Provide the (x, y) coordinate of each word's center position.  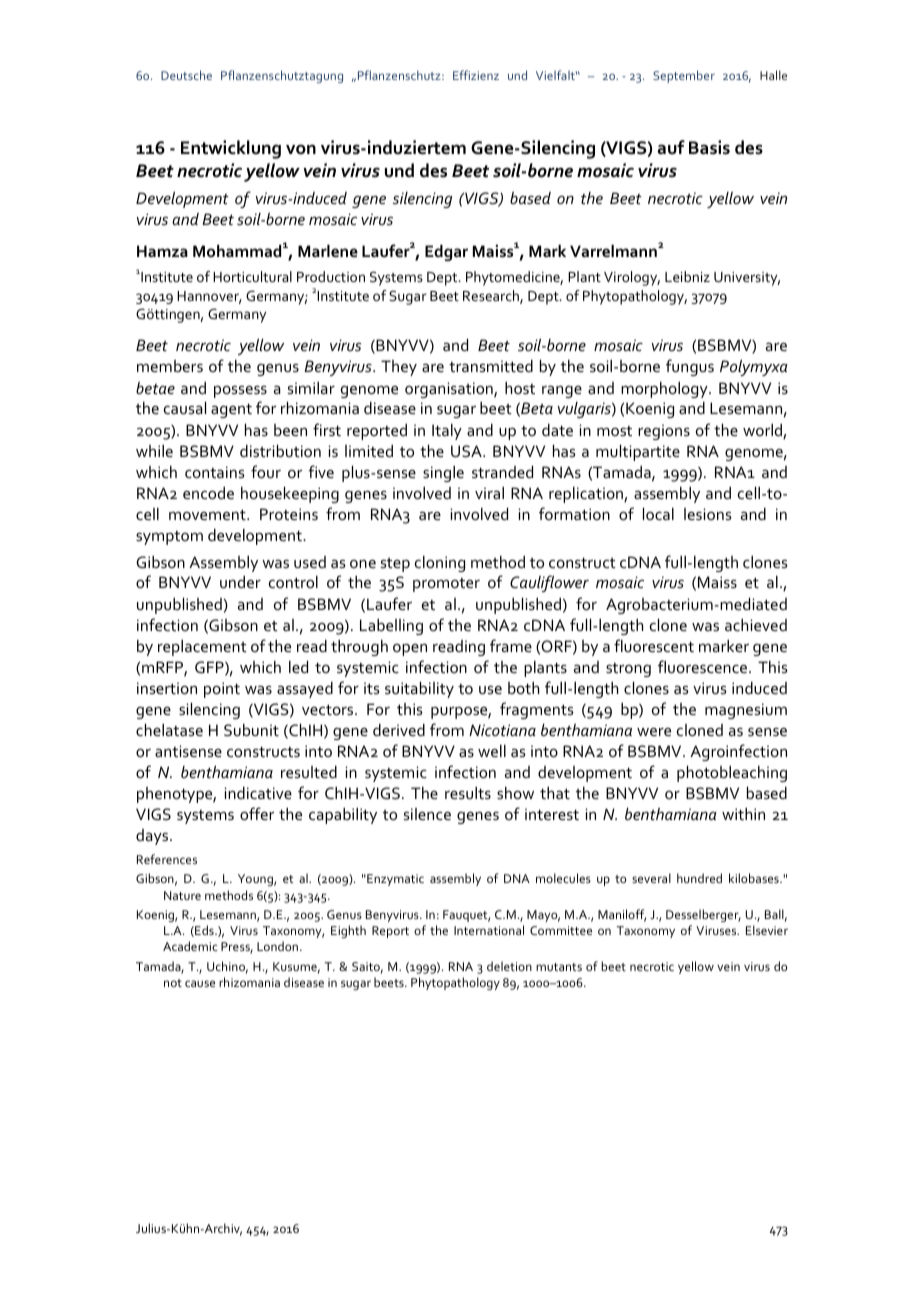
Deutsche (186, 75)
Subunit (251, 730)
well (492, 751)
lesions (708, 514)
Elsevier (767, 930)
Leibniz (687, 276)
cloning (440, 564)
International (489, 930)
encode (208, 493)
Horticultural (252, 276)
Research (492, 297)
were (654, 732)
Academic (190, 946)
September (684, 76)
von (301, 149)
